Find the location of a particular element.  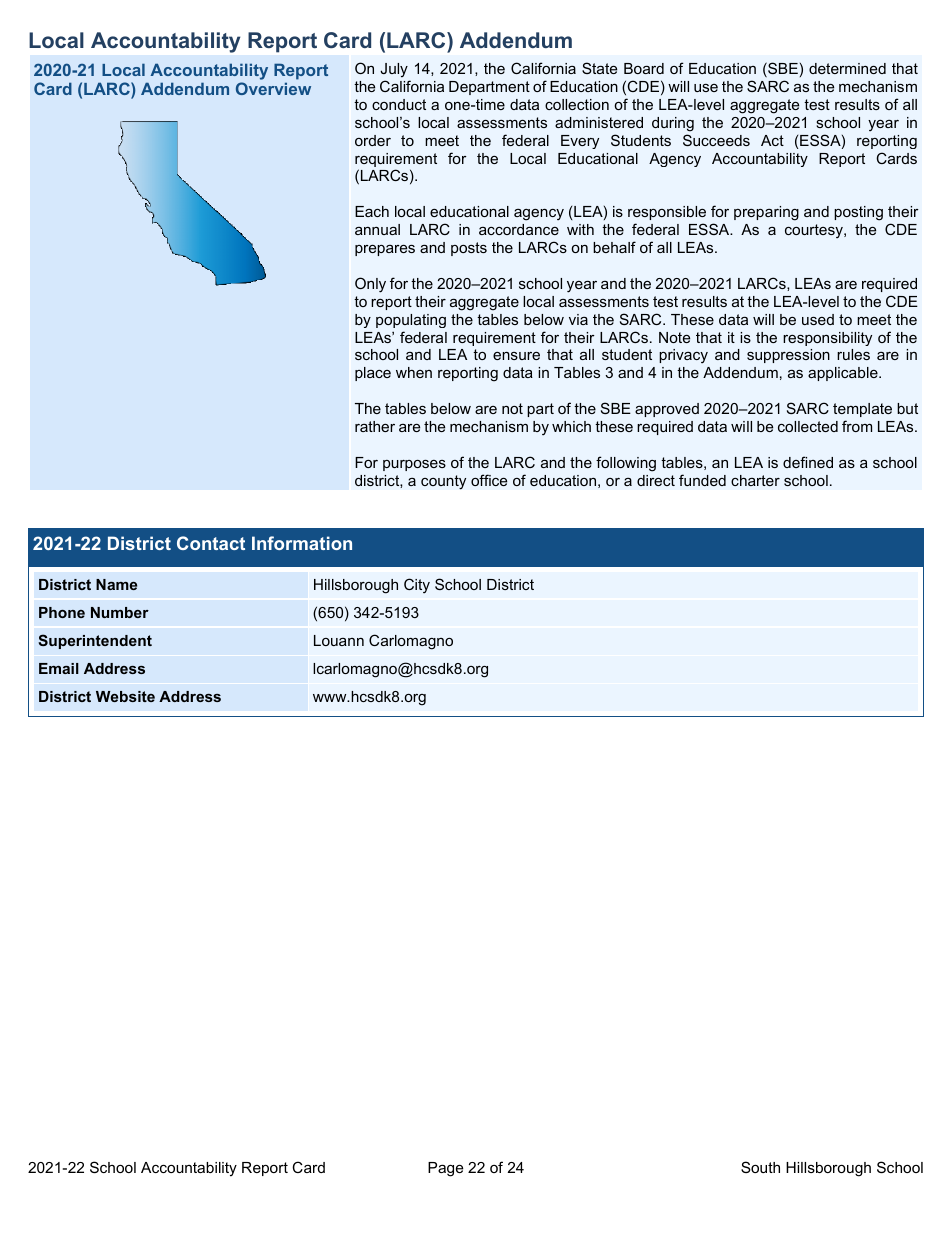

conduct is located at coordinates (399, 104).
